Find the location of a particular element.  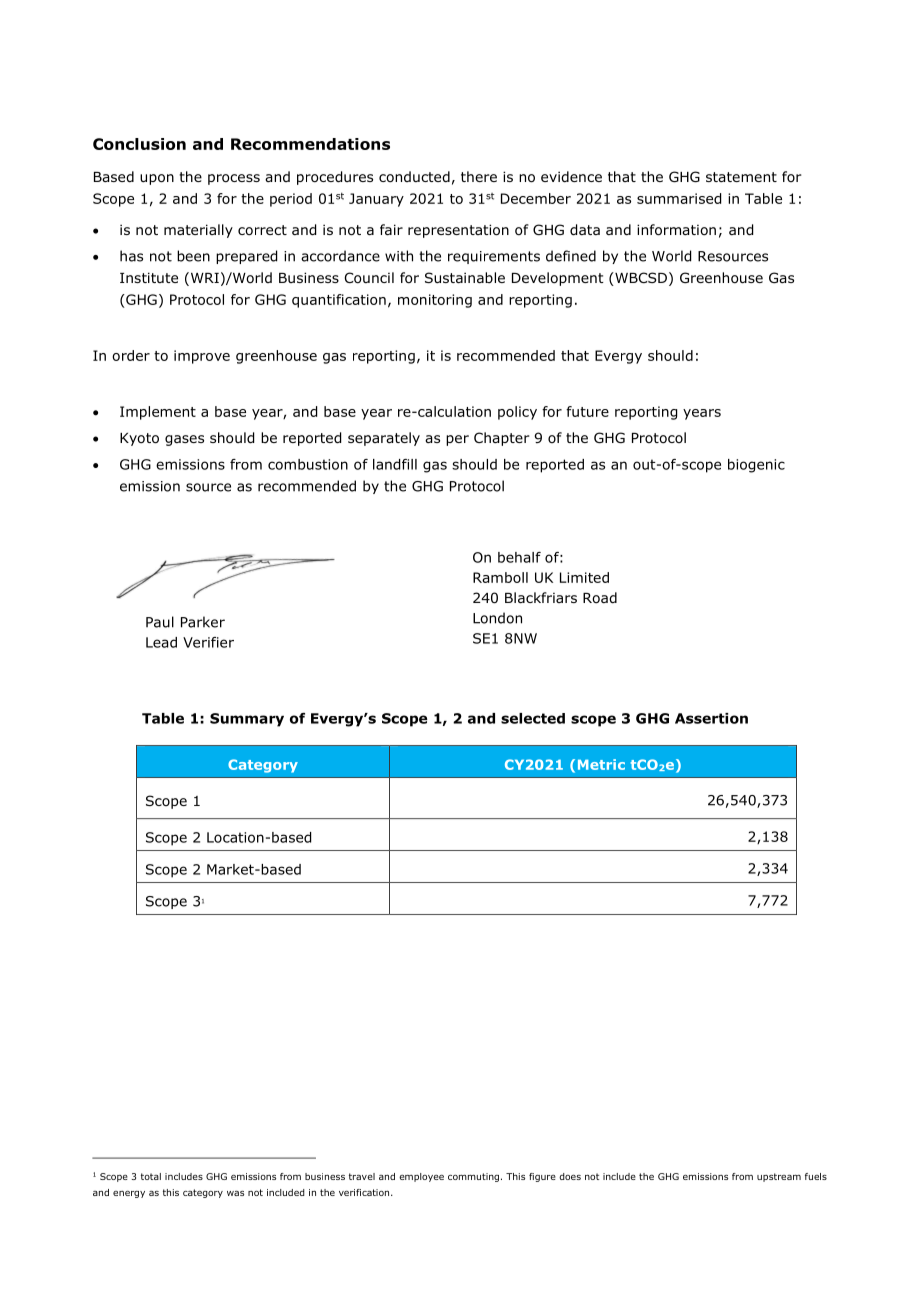

Summary is located at coordinates (247, 720).
